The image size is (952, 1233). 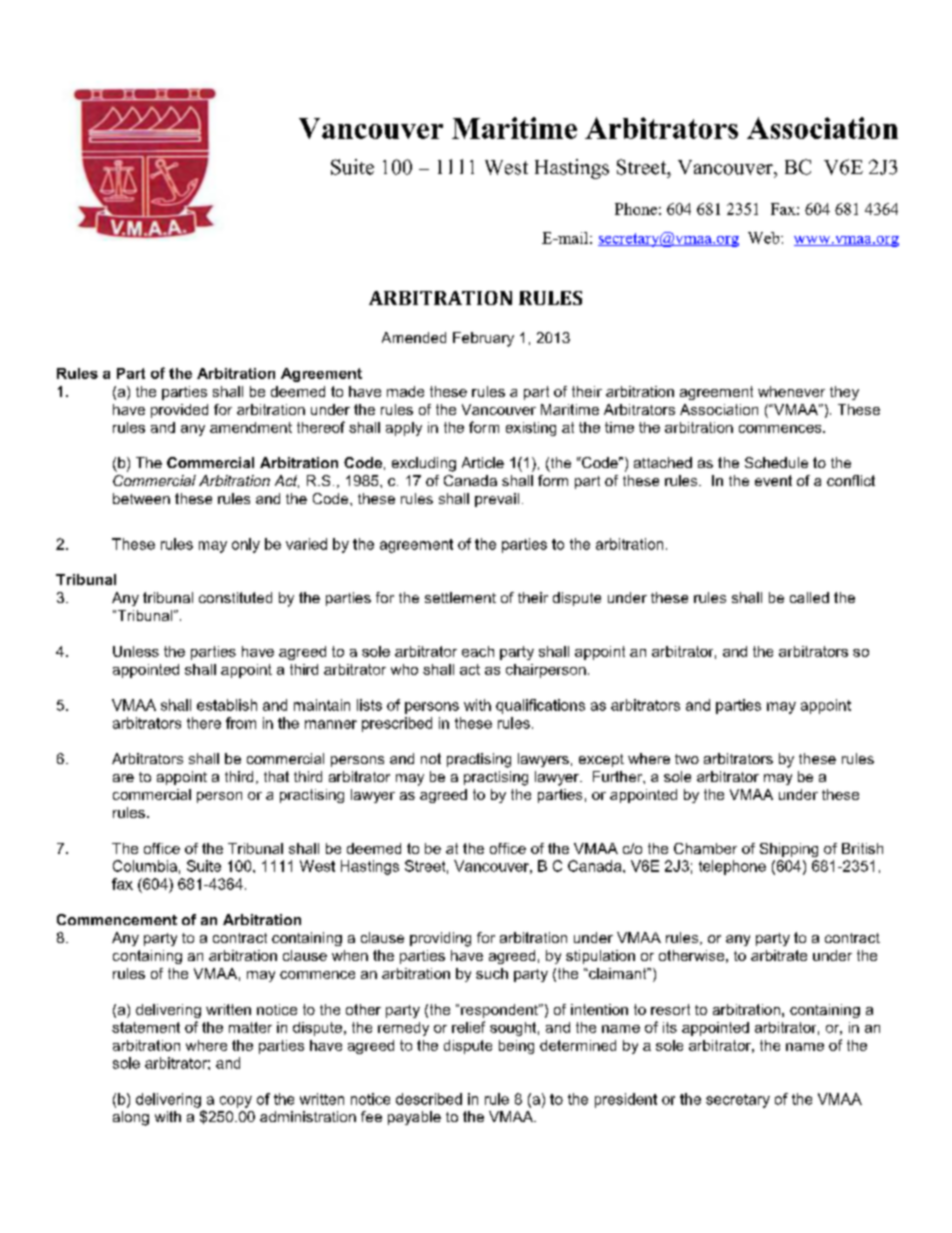 I want to click on Article, so click(x=483, y=462).
